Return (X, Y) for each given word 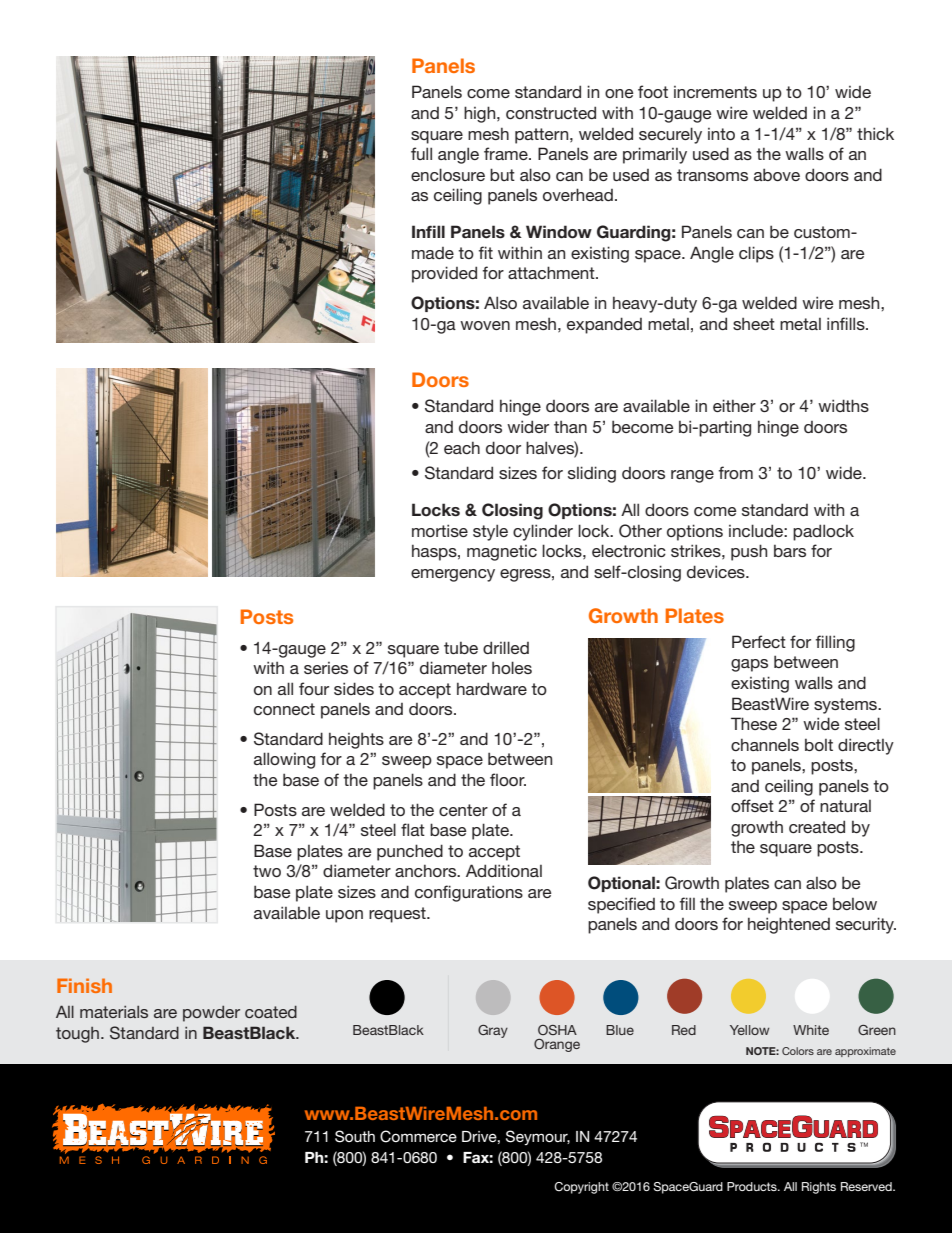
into (721, 134)
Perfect (759, 641)
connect (284, 709)
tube (461, 648)
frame (507, 153)
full (421, 153)
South (355, 1136)
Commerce (418, 1136)
